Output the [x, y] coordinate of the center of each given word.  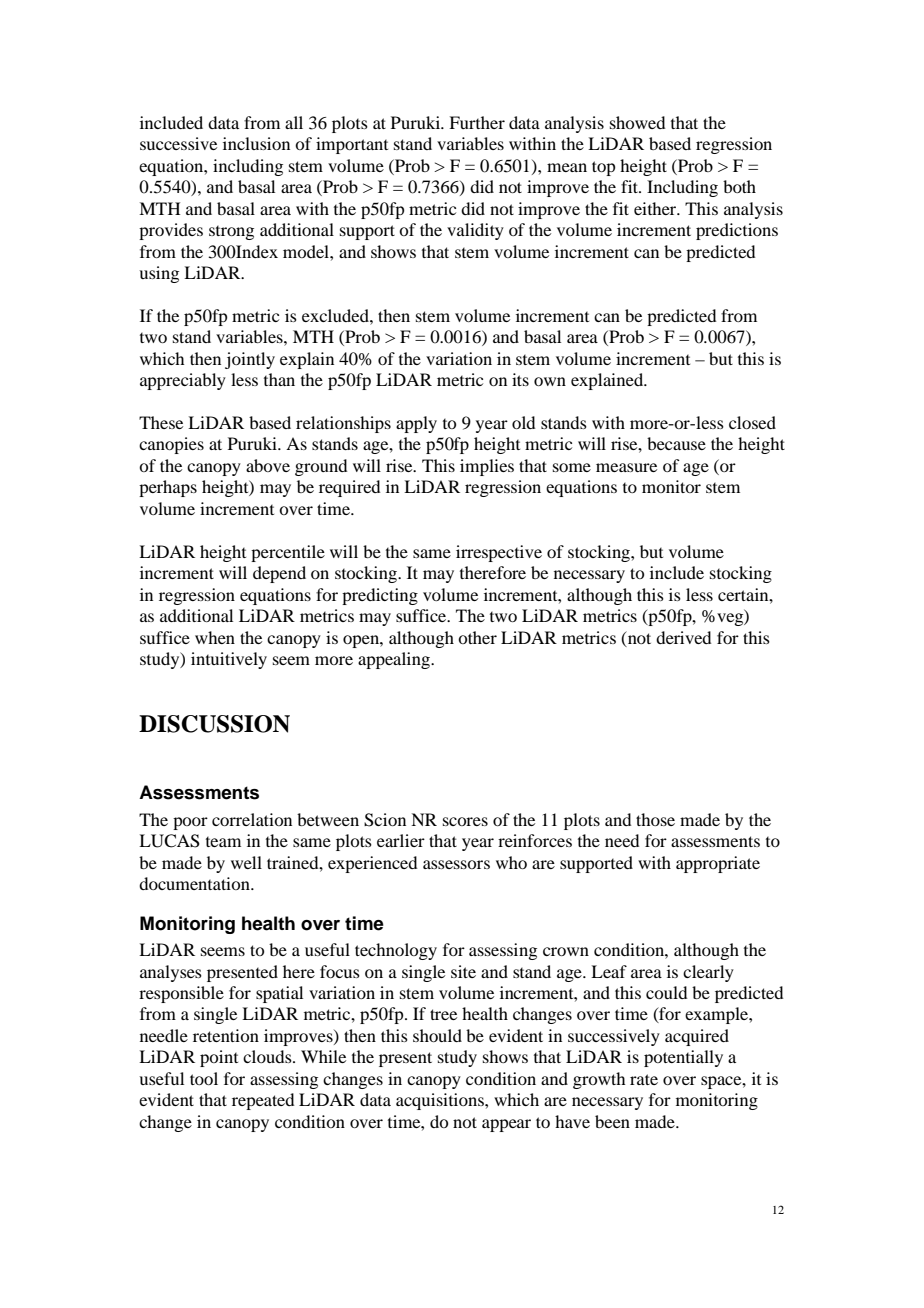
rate [644, 1079]
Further [477, 122]
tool [204, 1078]
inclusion [256, 143]
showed [637, 122]
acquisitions [441, 1101]
